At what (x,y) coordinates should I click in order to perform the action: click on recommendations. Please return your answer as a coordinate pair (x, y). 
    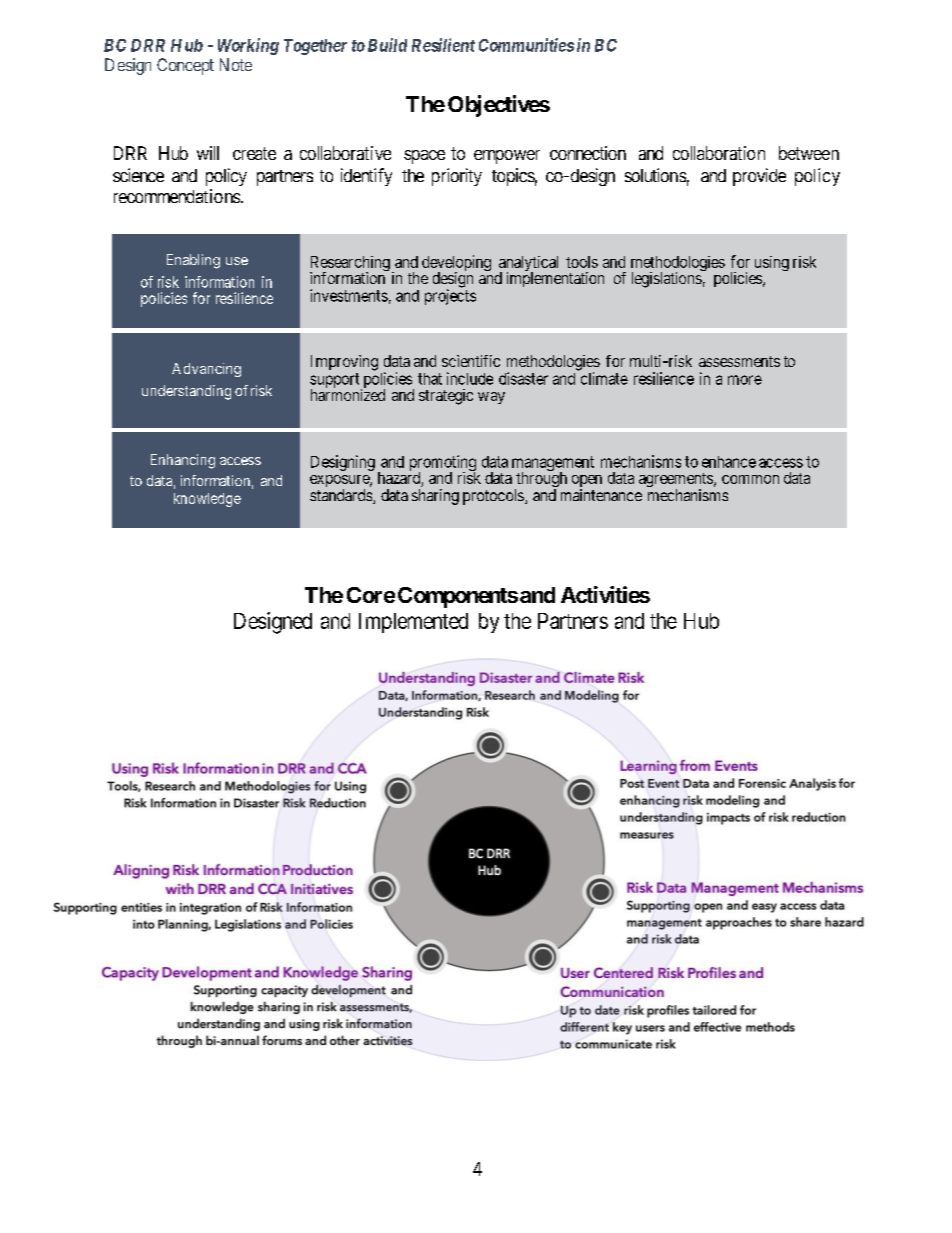
    Looking at the image, I should click on (177, 196).
